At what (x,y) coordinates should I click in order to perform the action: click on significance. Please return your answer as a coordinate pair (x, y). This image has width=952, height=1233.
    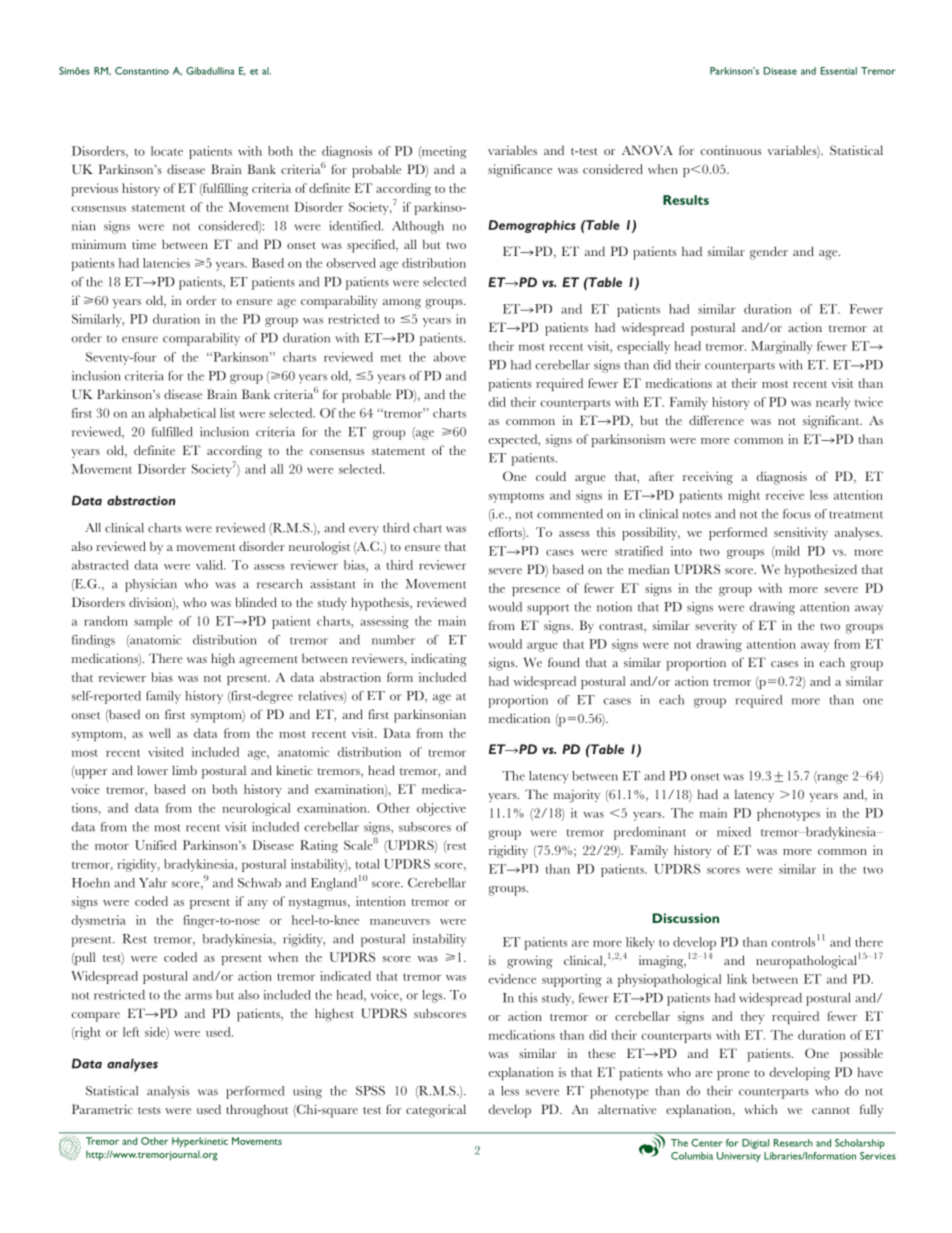
    Looking at the image, I should click on (520, 170).
